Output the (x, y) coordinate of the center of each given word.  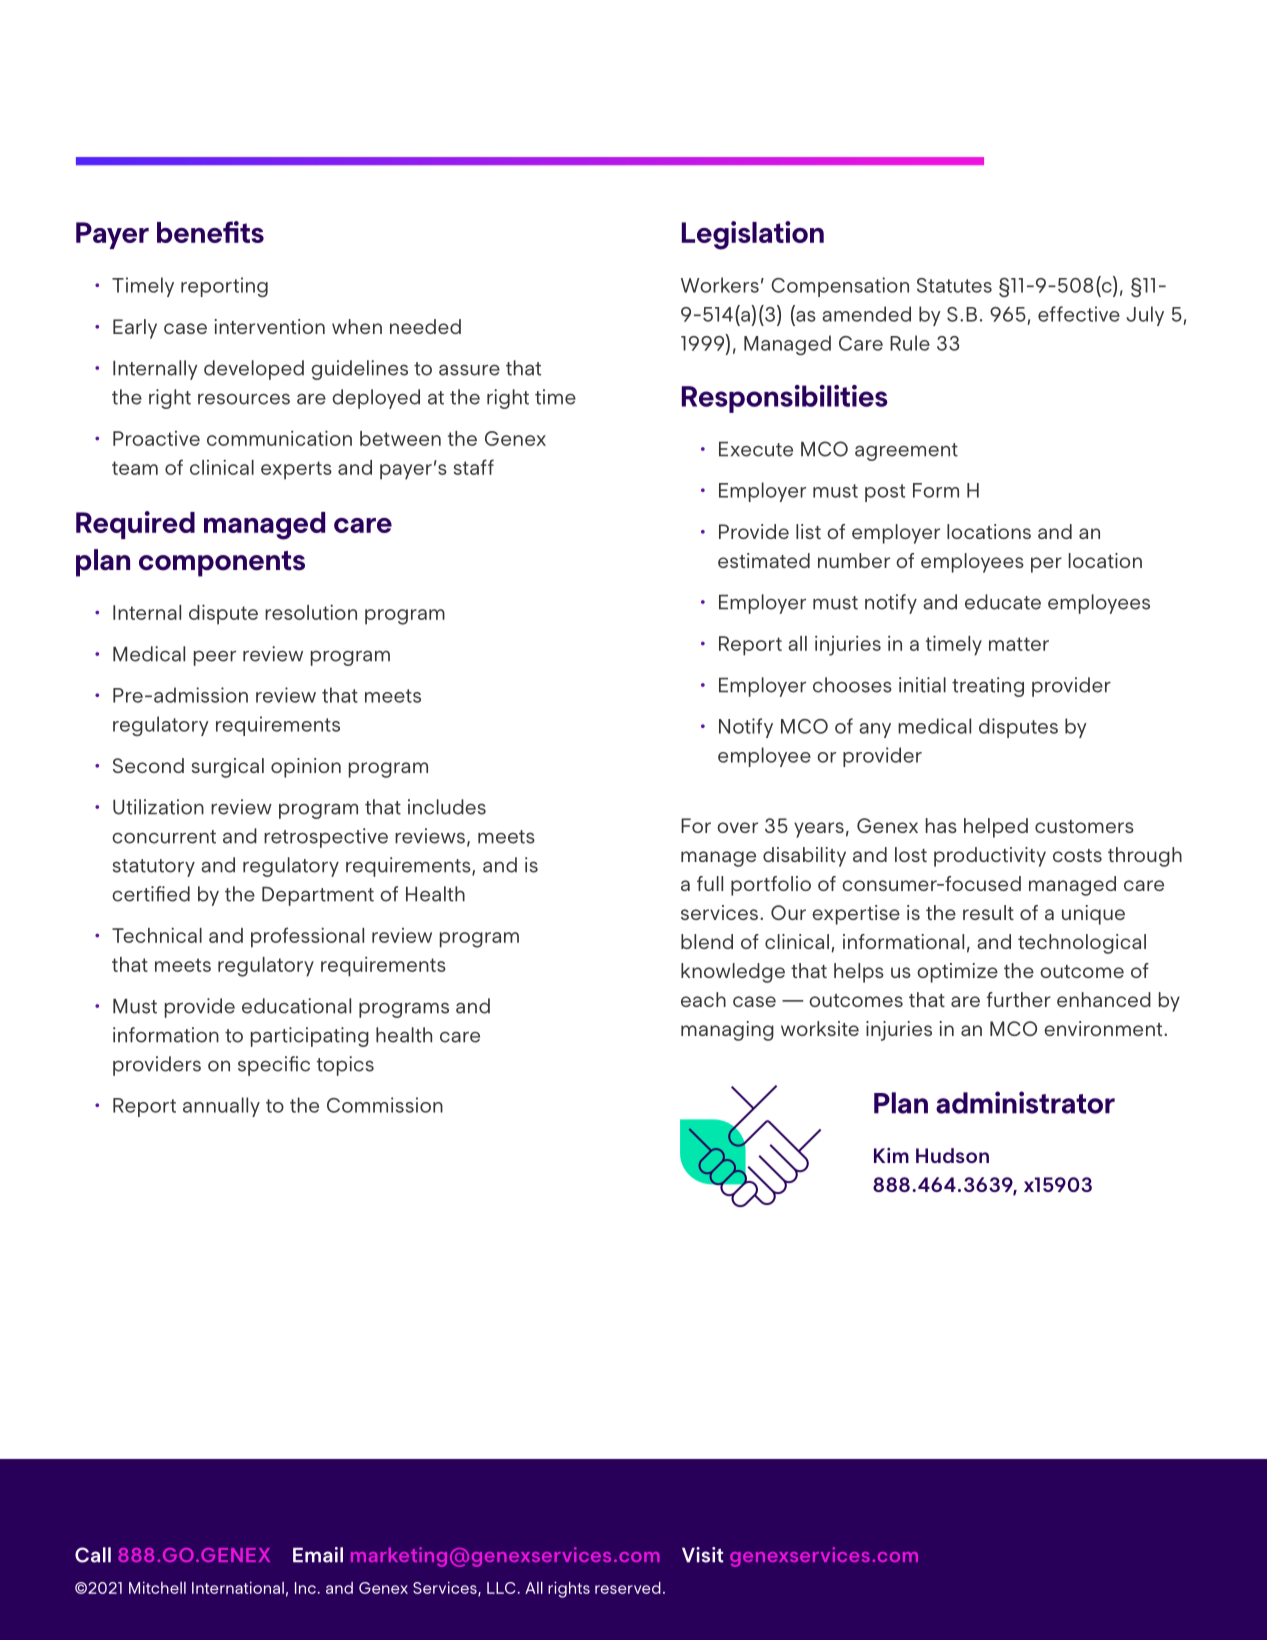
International (238, 1587)
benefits (210, 232)
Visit (702, 1555)
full (710, 883)
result (988, 912)
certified (151, 894)
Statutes (954, 285)
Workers (720, 285)
